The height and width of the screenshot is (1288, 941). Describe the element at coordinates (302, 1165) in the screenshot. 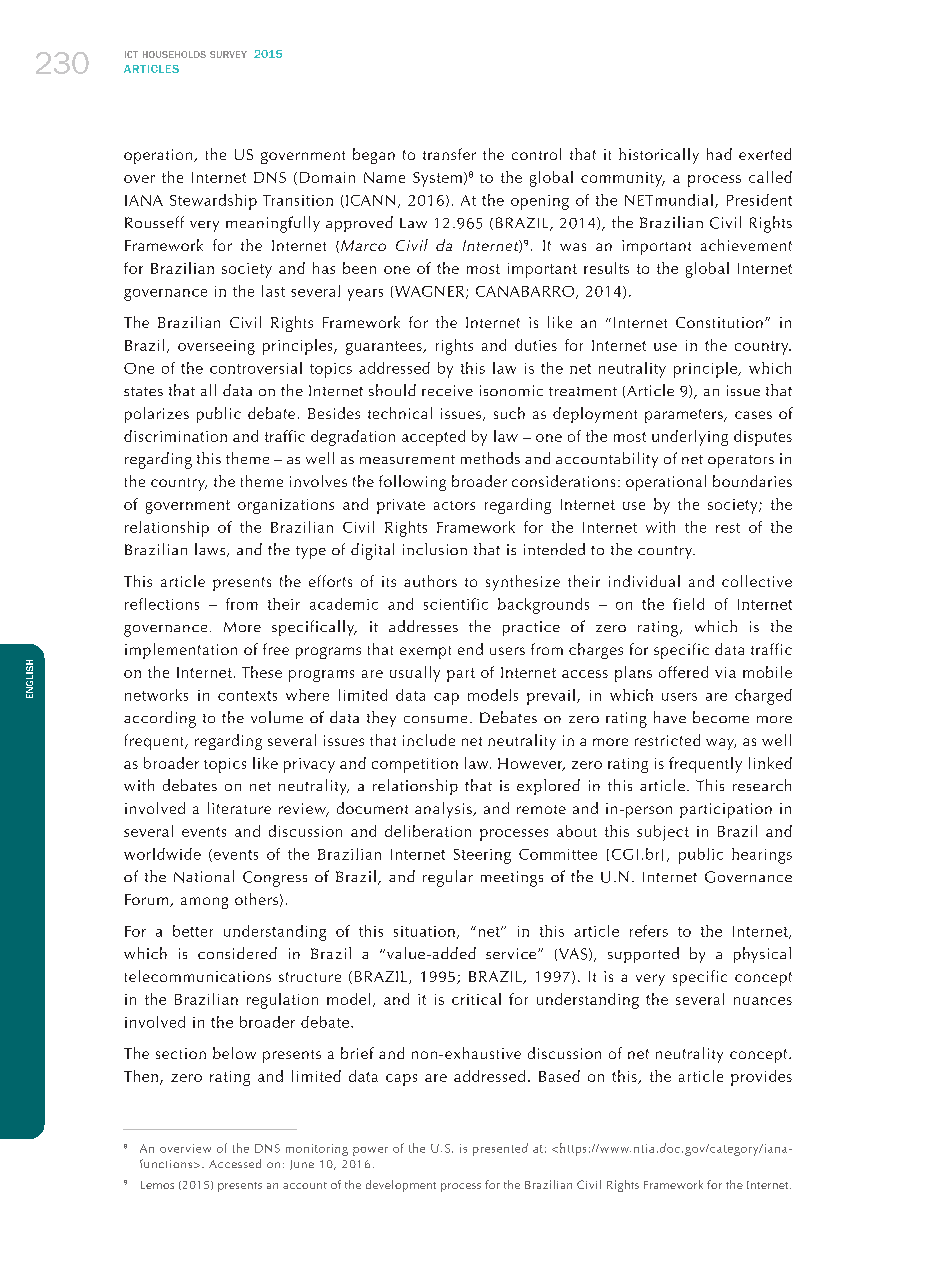

I see `June` at that location.
